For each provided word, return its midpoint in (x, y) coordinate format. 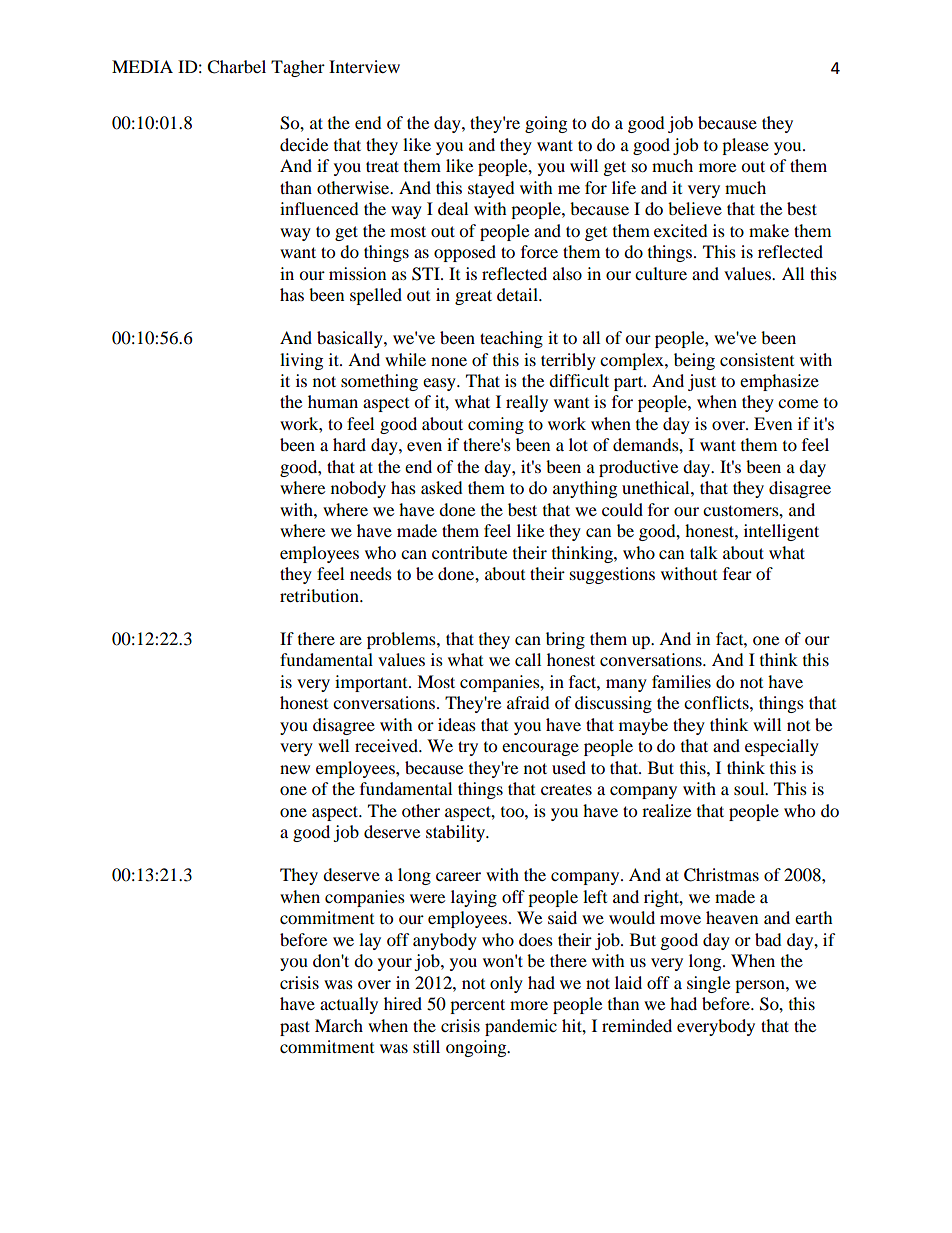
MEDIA (142, 66)
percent (477, 1006)
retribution (320, 595)
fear (737, 573)
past (295, 1028)
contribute (469, 552)
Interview (364, 66)
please (745, 146)
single (708, 984)
